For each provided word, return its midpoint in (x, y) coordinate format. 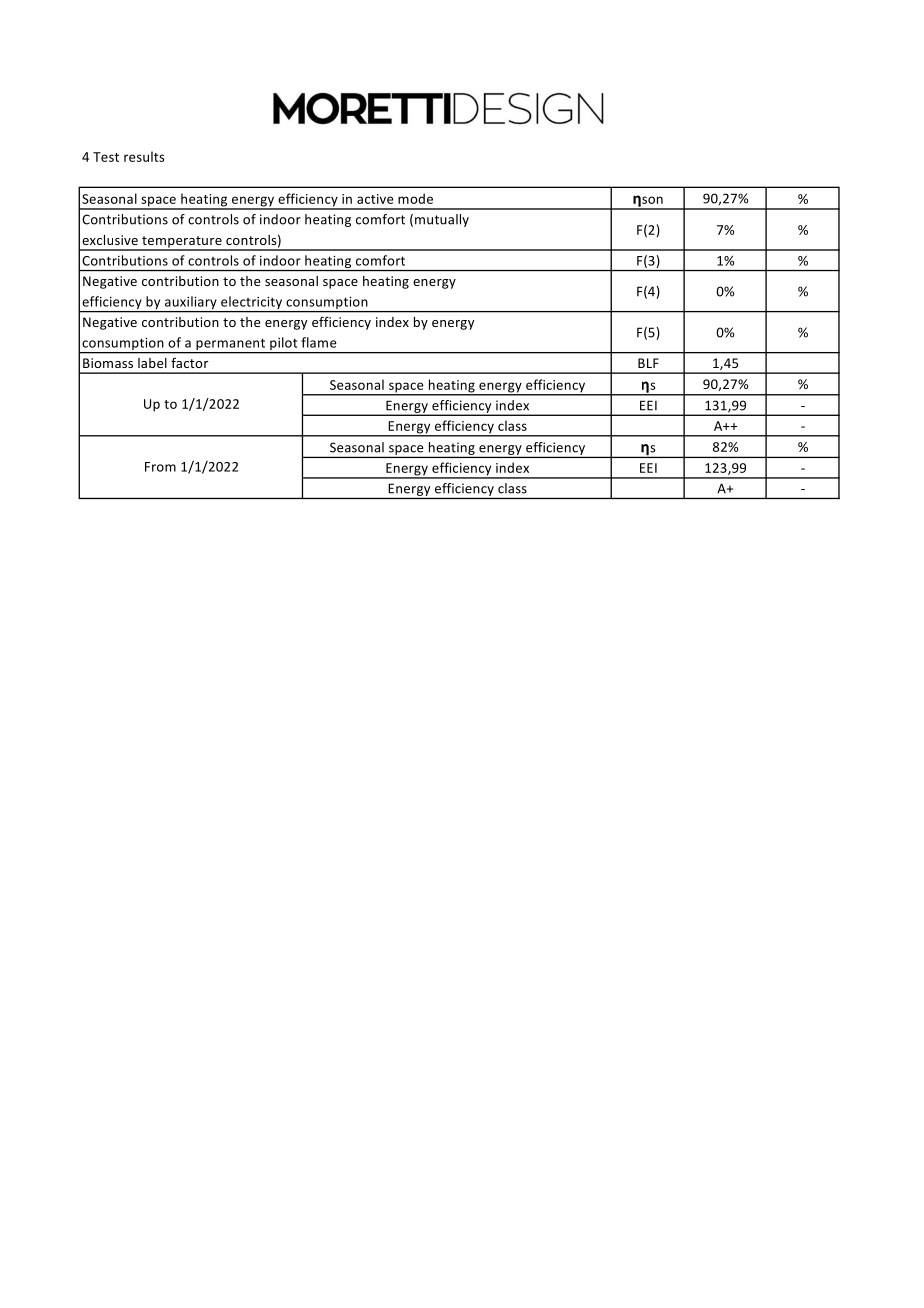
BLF (648, 363)
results (144, 156)
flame (319, 342)
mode (415, 198)
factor (189, 363)
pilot (284, 345)
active (375, 199)
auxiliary (190, 304)
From (160, 467)
